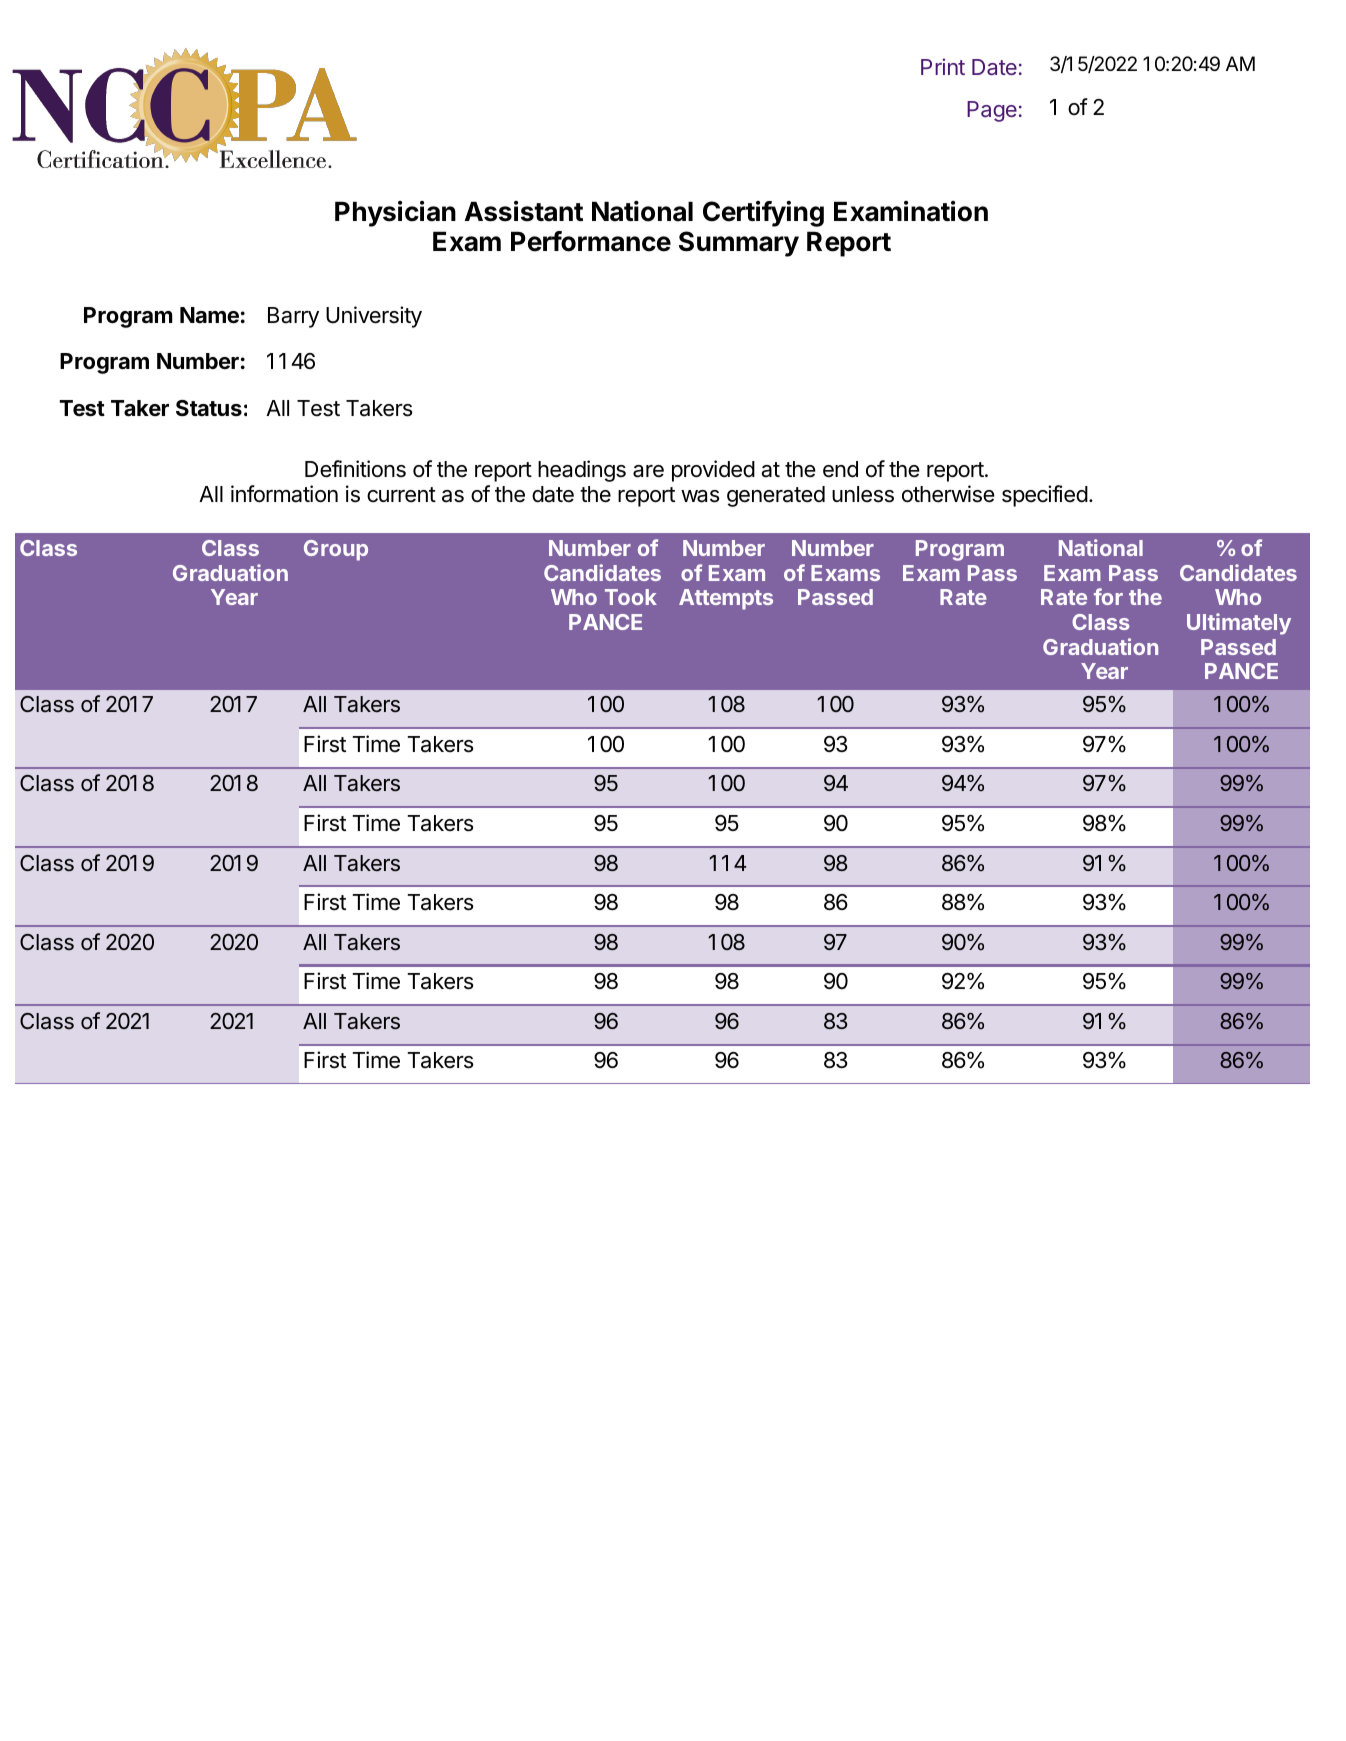 Image resolution: width=1346 pixels, height=1741 pixels. I want to click on provided, so click(713, 471).
